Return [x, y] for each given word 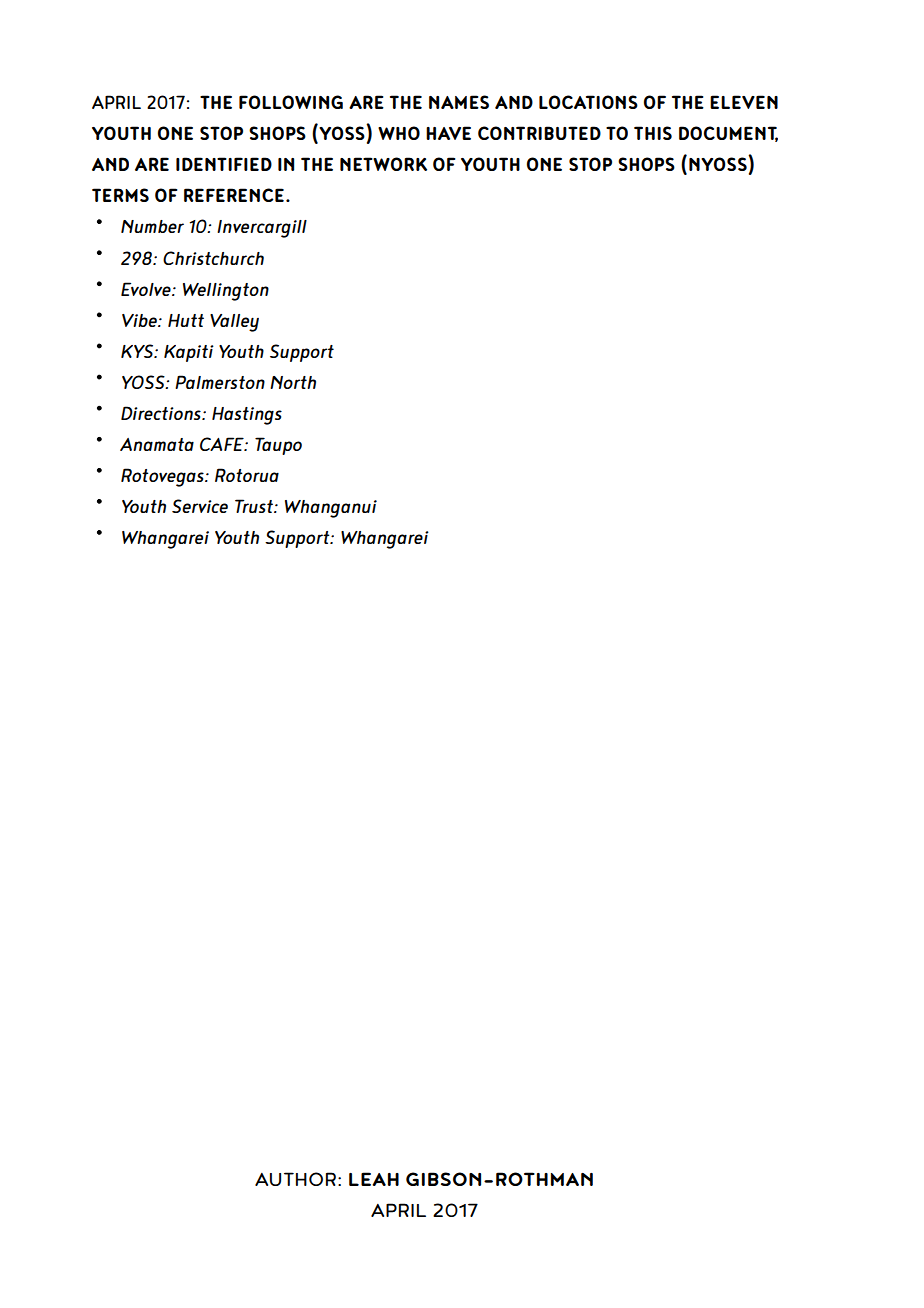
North [293, 382]
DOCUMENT [728, 134]
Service [200, 506]
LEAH [374, 1179]
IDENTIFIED [224, 164]
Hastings [247, 416]
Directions [162, 413]
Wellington [226, 292]
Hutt [186, 320]
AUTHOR [295, 1179]
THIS [653, 133]
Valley [234, 323]
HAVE [448, 133]
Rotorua [247, 475]
